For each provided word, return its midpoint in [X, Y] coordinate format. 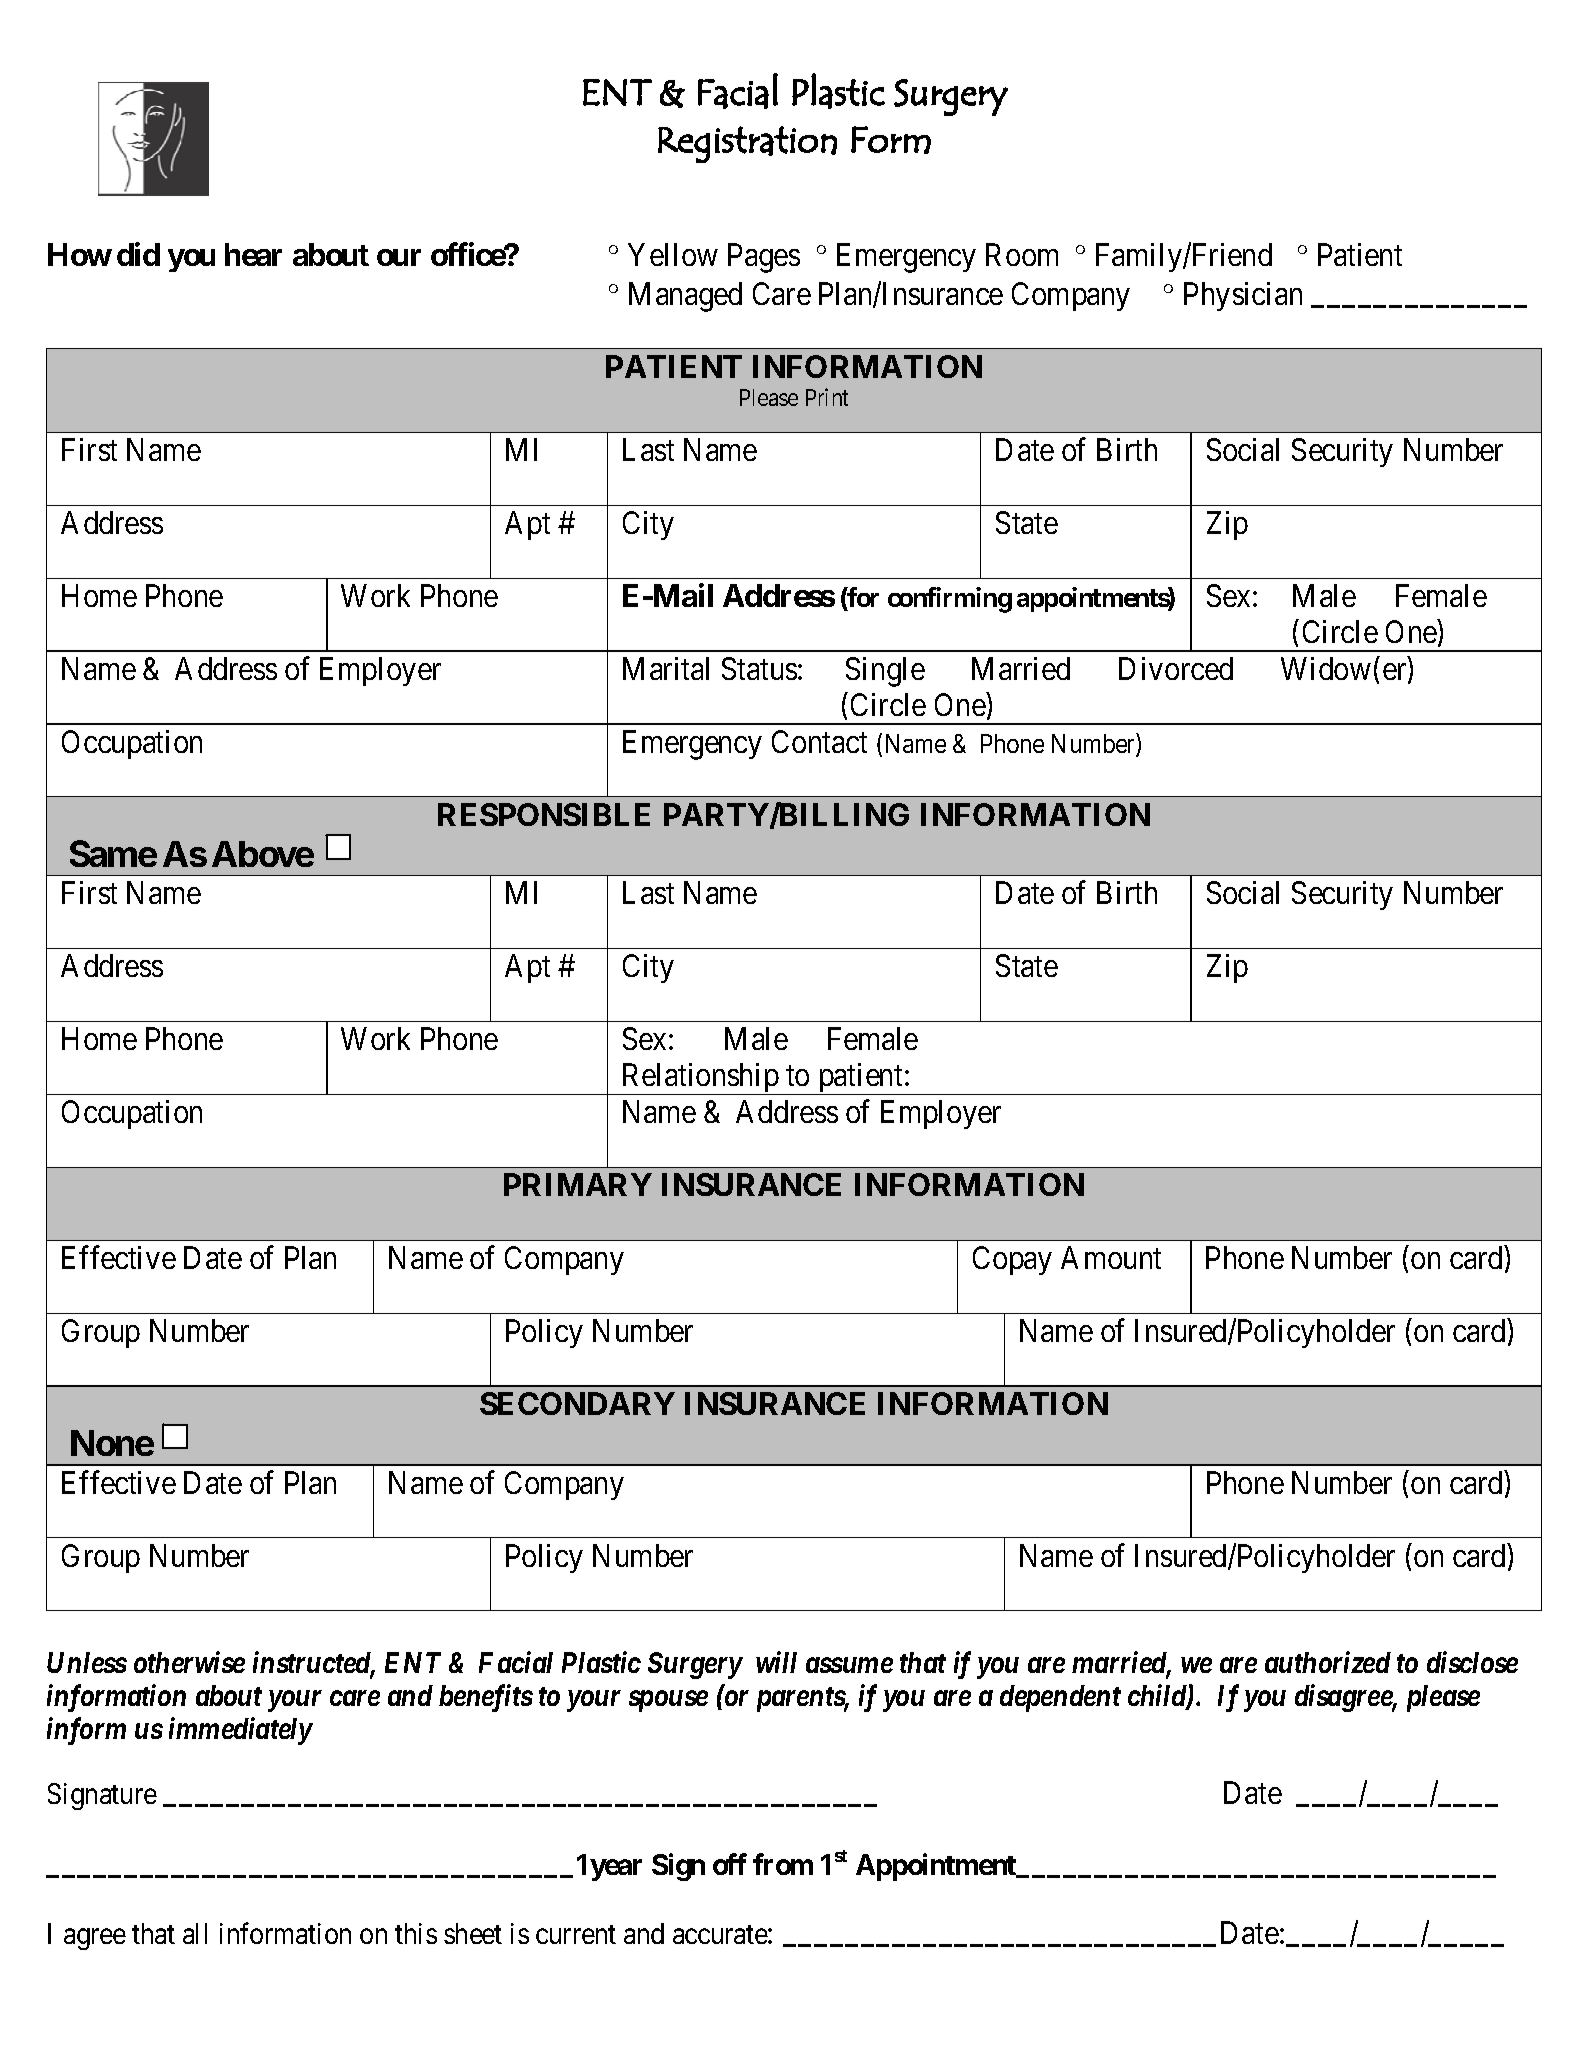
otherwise [189, 1662]
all [195, 1933]
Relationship [699, 1079]
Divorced [1176, 668]
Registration [747, 144]
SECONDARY [577, 1403]
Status [759, 668]
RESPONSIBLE [544, 814]
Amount [1111, 1257]
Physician [1243, 296]
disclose [1472, 1662]
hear [253, 254]
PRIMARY [578, 1184]
